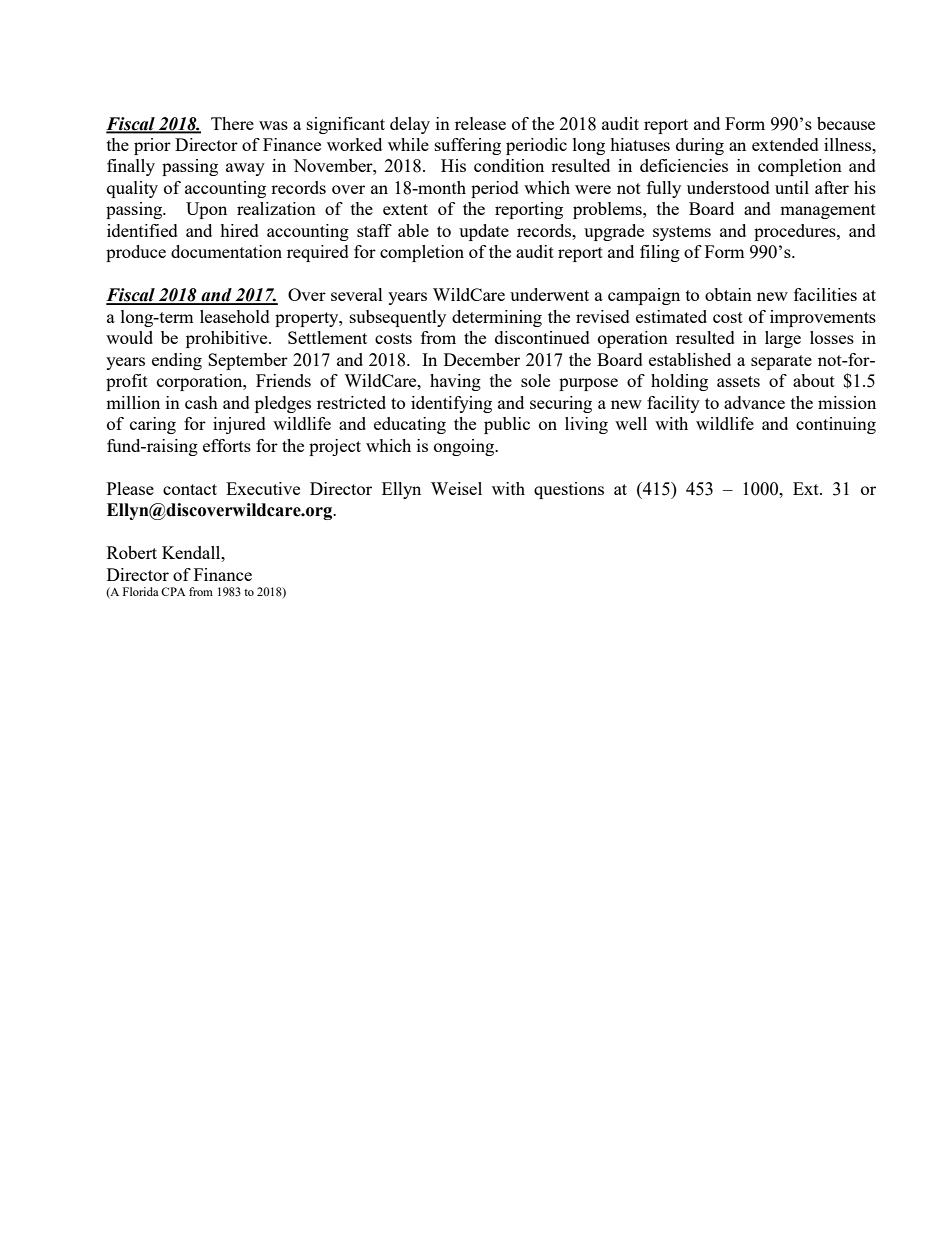  What do you see at coordinates (232, 123) in the document?
I see `There` at bounding box center [232, 123].
